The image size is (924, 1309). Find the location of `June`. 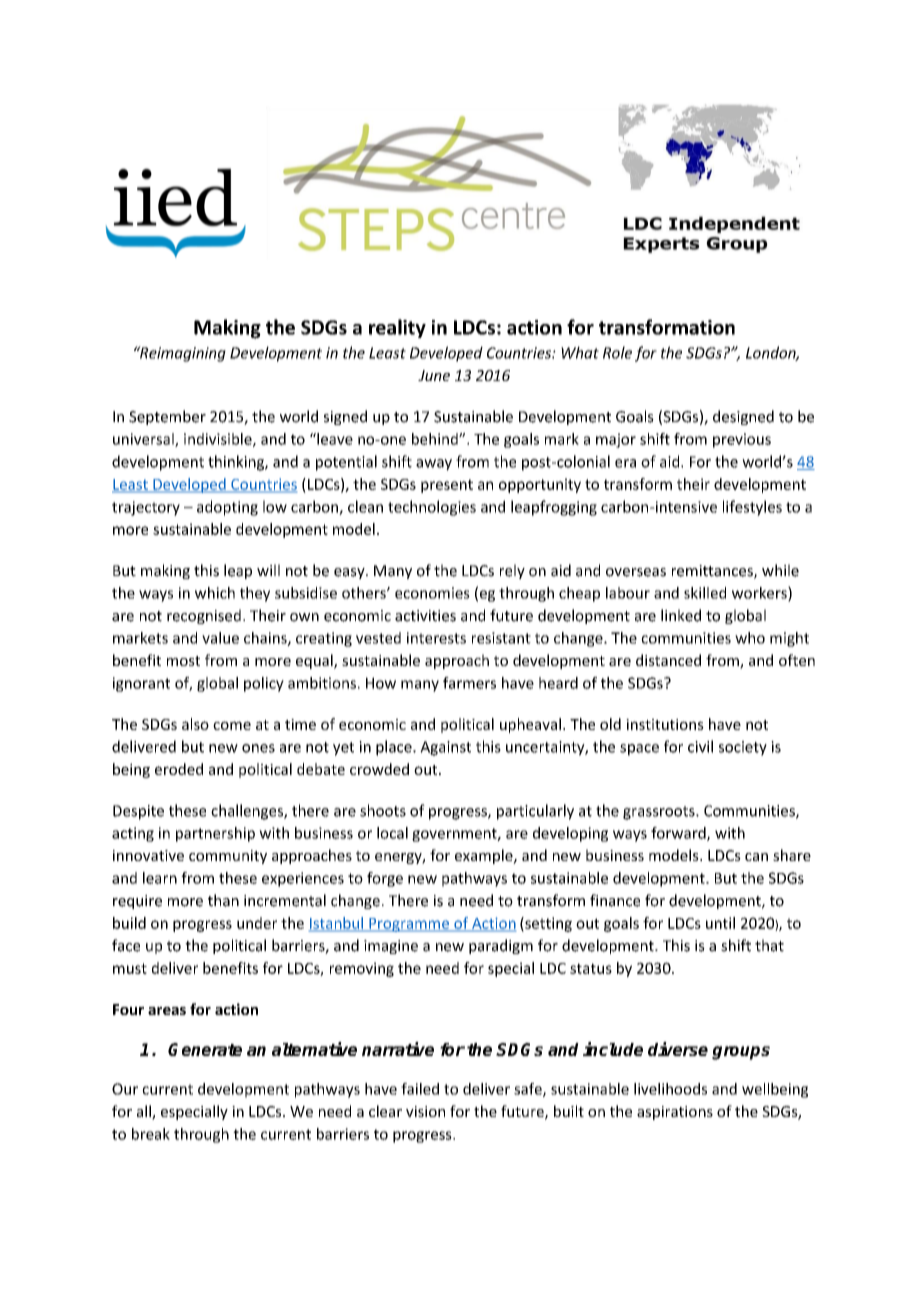

June is located at coordinates (434, 375).
